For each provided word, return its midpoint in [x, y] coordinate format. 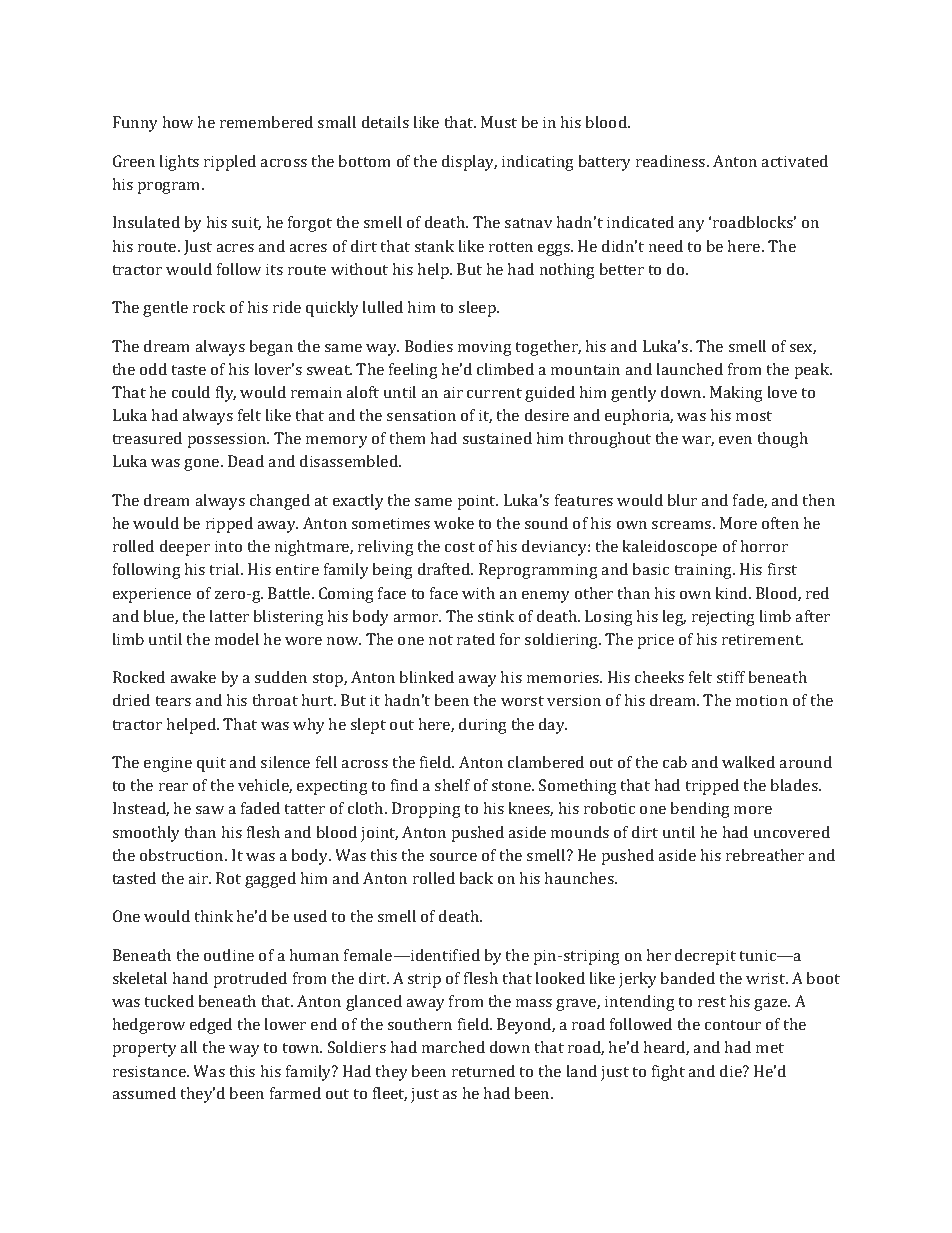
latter [229, 616]
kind [732, 593]
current [494, 393]
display [469, 163]
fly [226, 394]
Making [736, 394]
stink [495, 616]
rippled [230, 163]
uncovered [792, 832]
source [453, 857]
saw [209, 810]
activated [794, 161]
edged [211, 1026]
